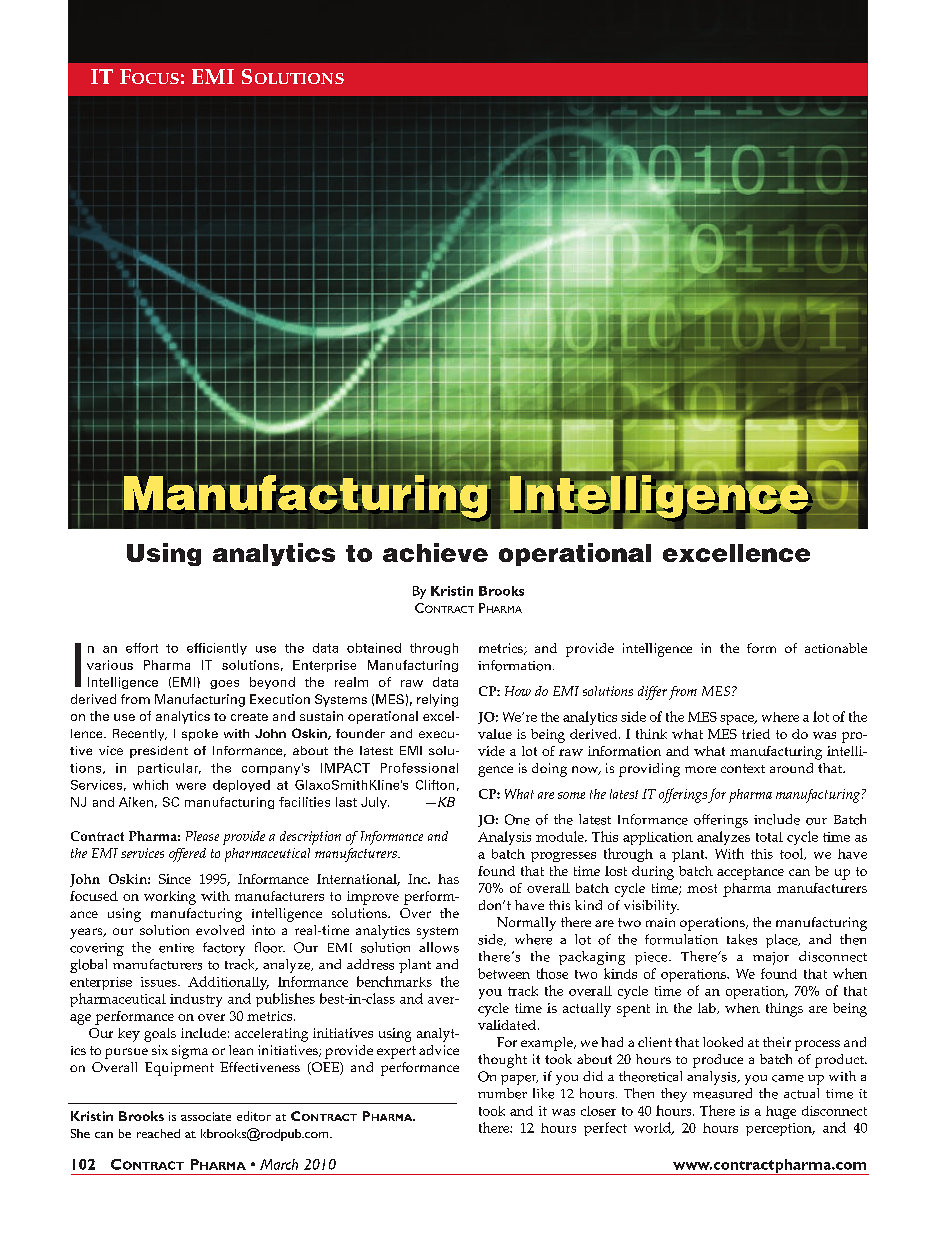 This image has height=1233, width=952. I want to click on actionable, so click(836, 648).
